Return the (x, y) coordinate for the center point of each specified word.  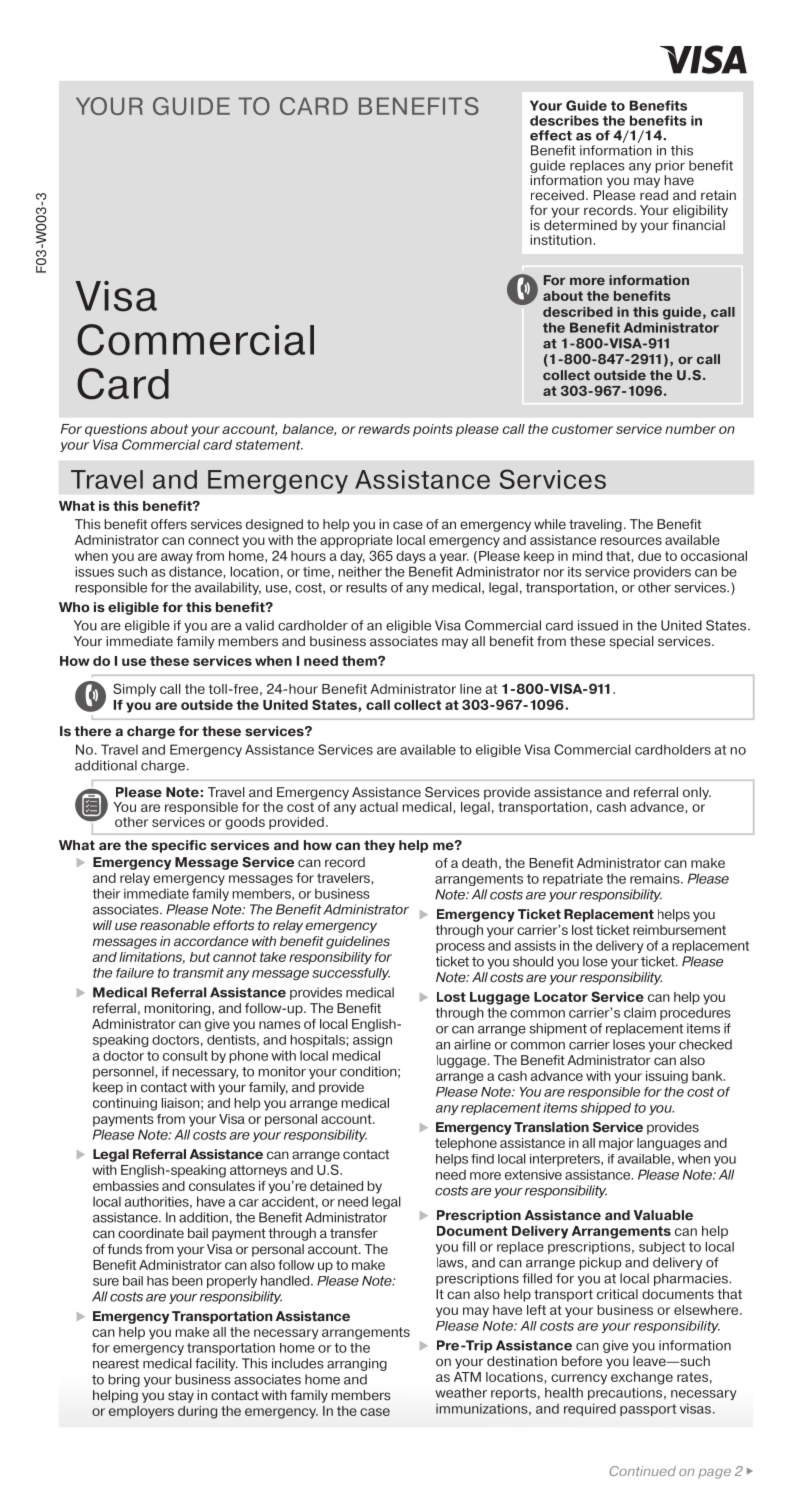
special (631, 642)
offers (169, 524)
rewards (384, 429)
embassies (126, 1186)
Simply (134, 690)
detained (336, 1186)
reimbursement (679, 930)
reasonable (175, 925)
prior (670, 166)
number (690, 429)
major (616, 1144)
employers (141, 1412)
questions (116, 430)
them (360, 661)
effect (551, 135)
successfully (351, 974)
